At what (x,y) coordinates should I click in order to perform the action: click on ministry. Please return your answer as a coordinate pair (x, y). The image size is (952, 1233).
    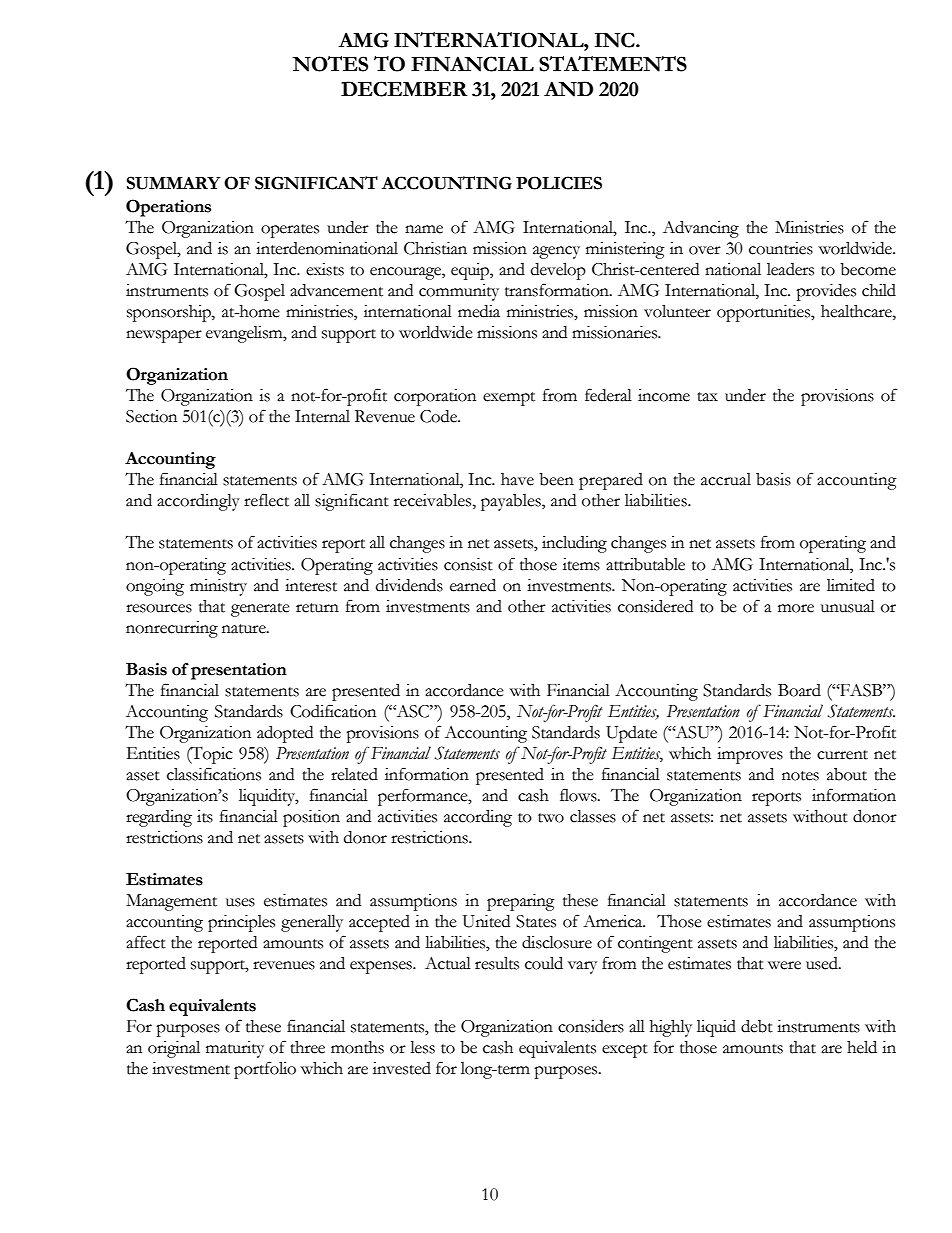
    Looking at the image, I should click on (218, 587).
